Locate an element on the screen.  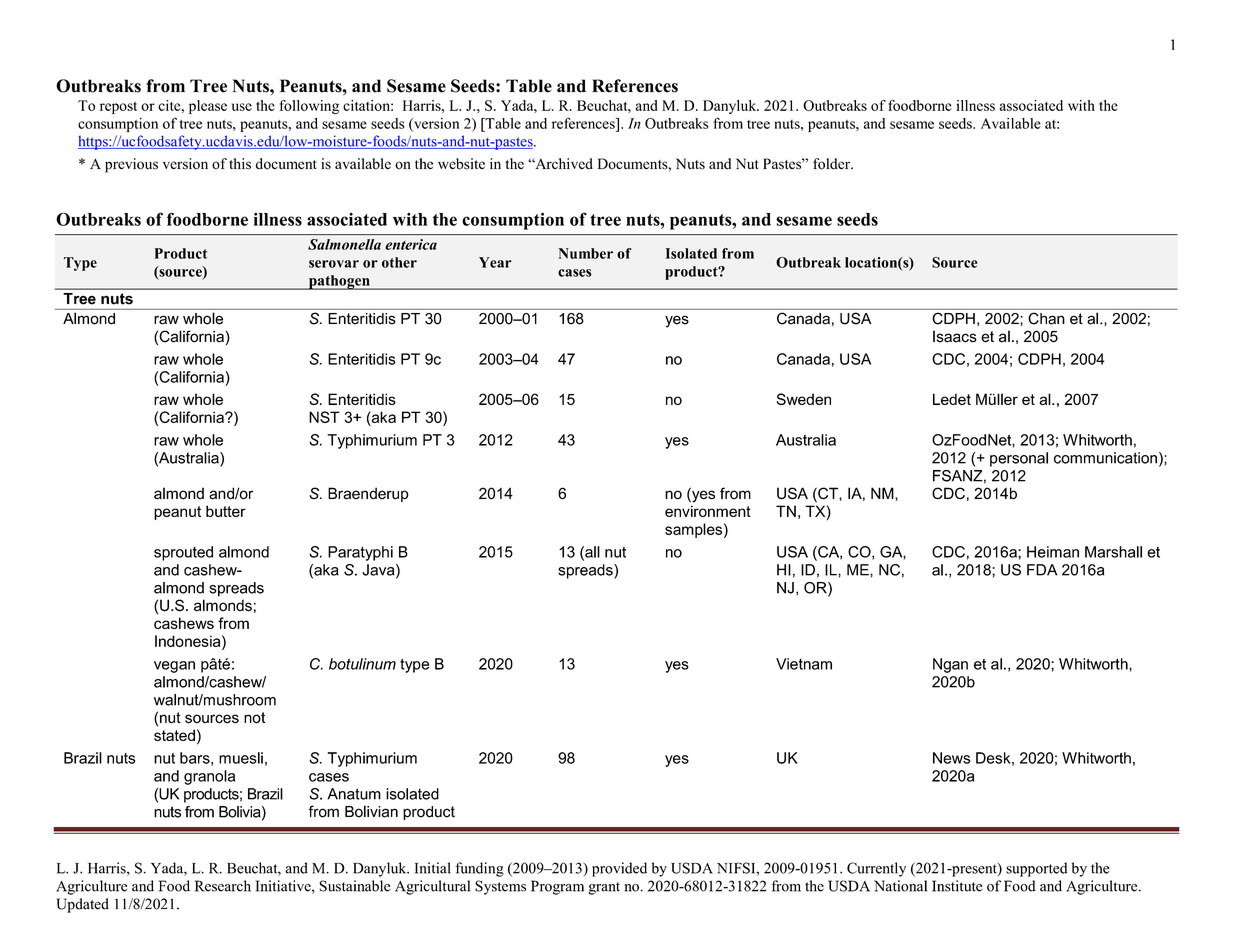
Institute is located at coordinates (957, 886).
